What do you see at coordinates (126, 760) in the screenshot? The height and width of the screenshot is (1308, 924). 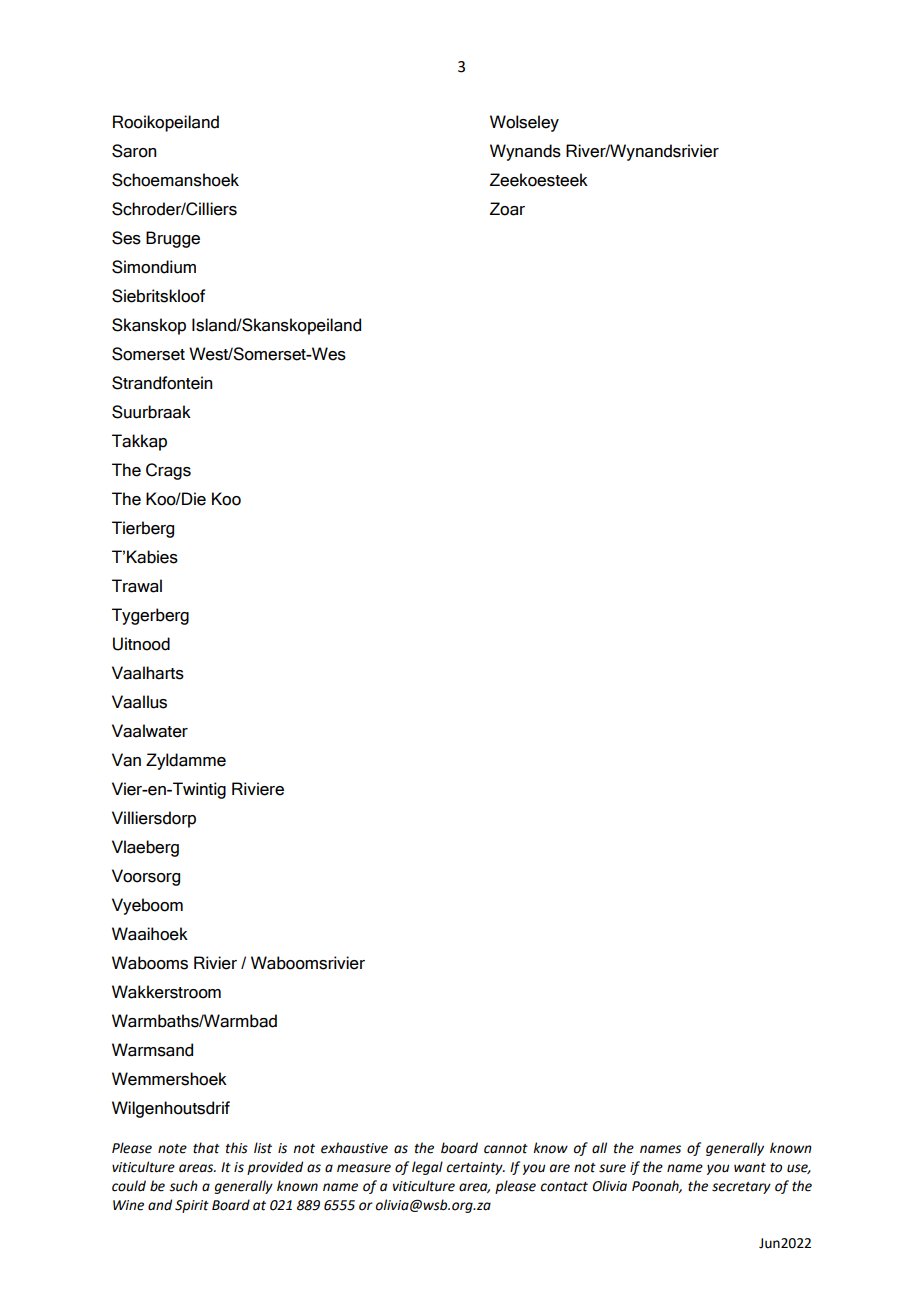 I see `Van` at bounding box center [126, 760].
